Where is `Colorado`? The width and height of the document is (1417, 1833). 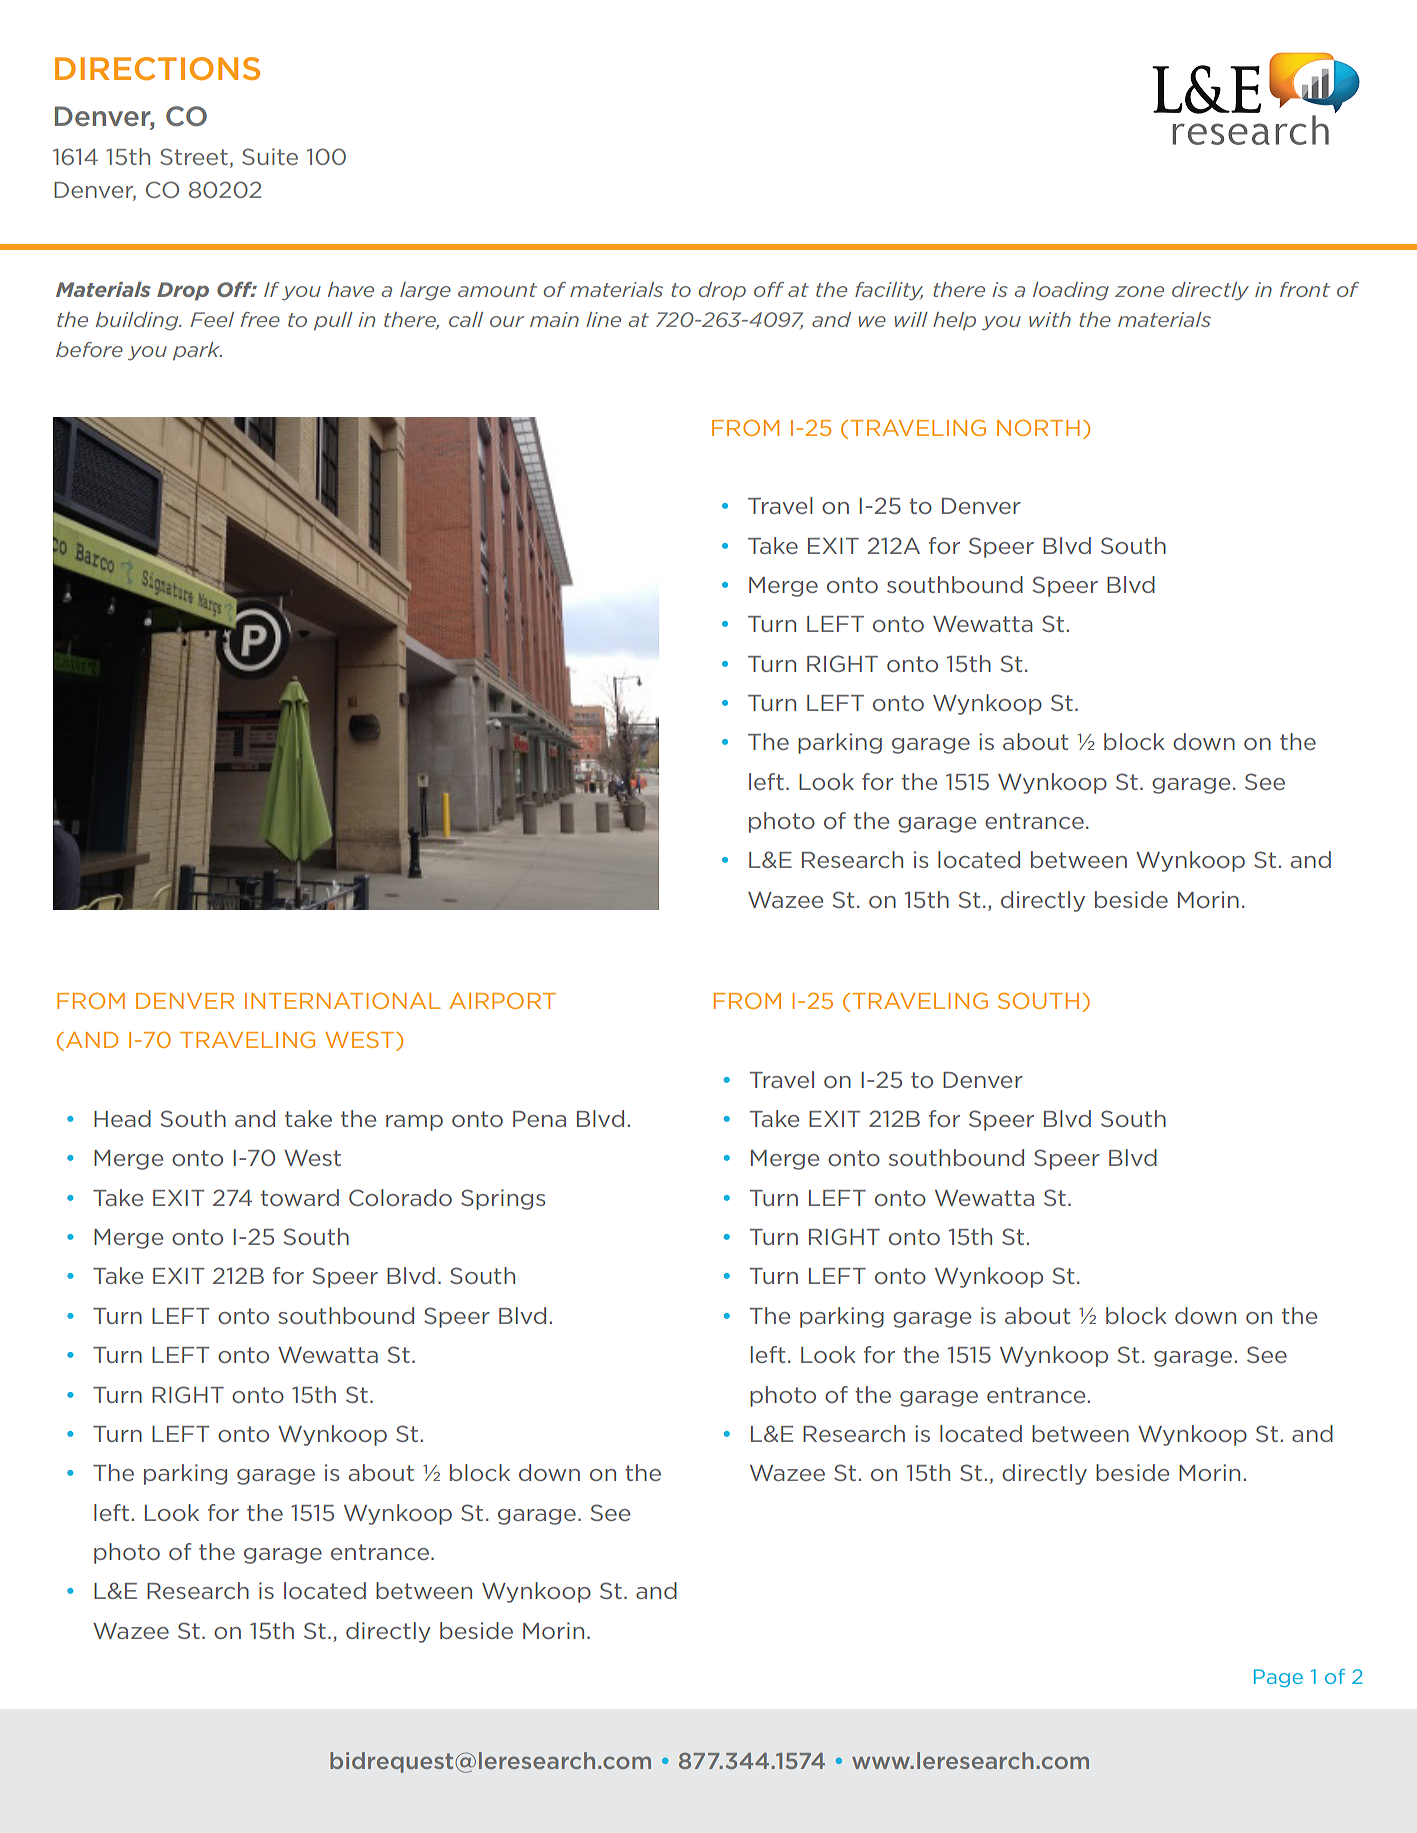
Colorado is located at coordinates (400, 1197).
